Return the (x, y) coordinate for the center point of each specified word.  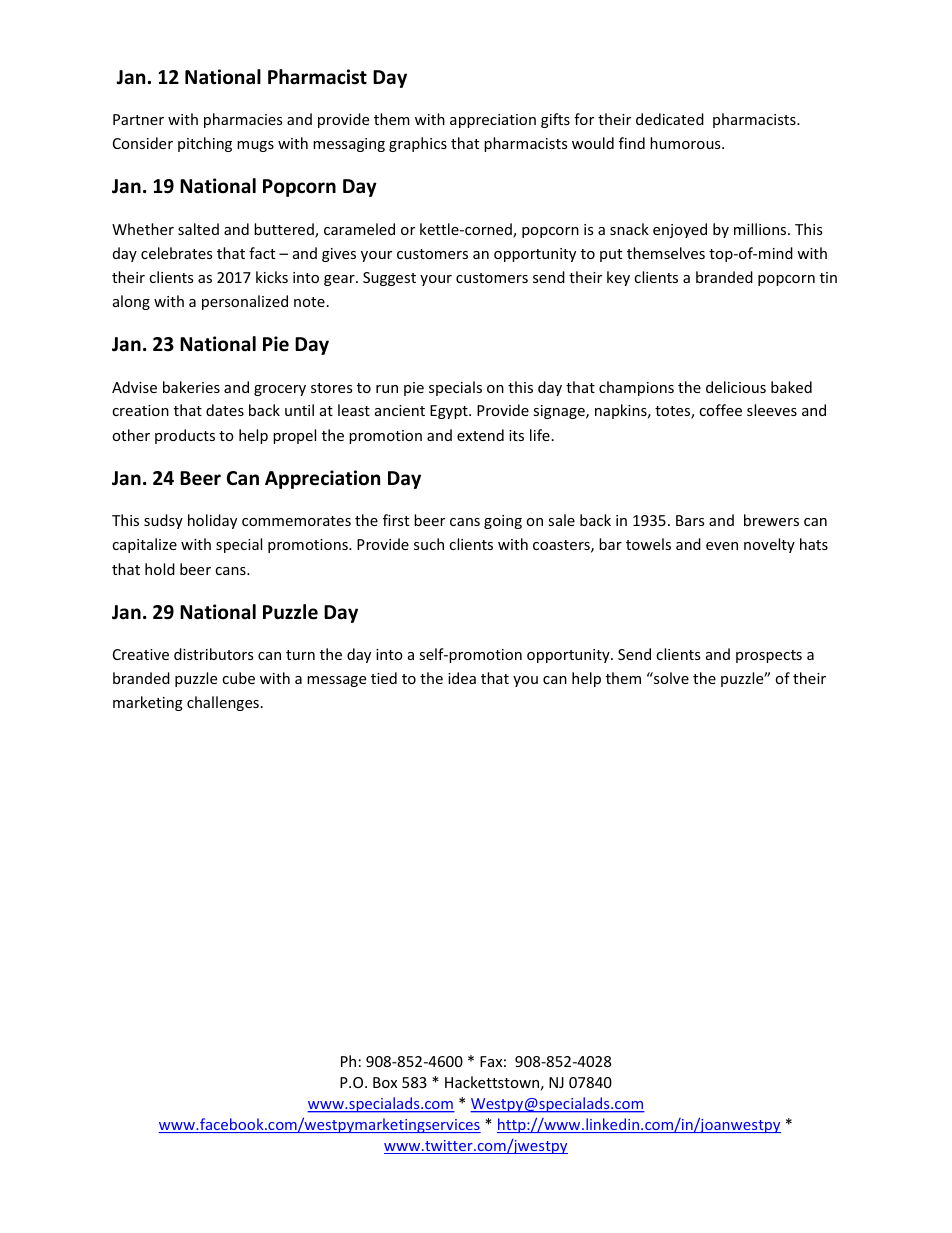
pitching (205, 144)
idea (462, 678)
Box (385, 1082)
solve (670, 678)
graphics (418, 144)
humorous (686, 143)
